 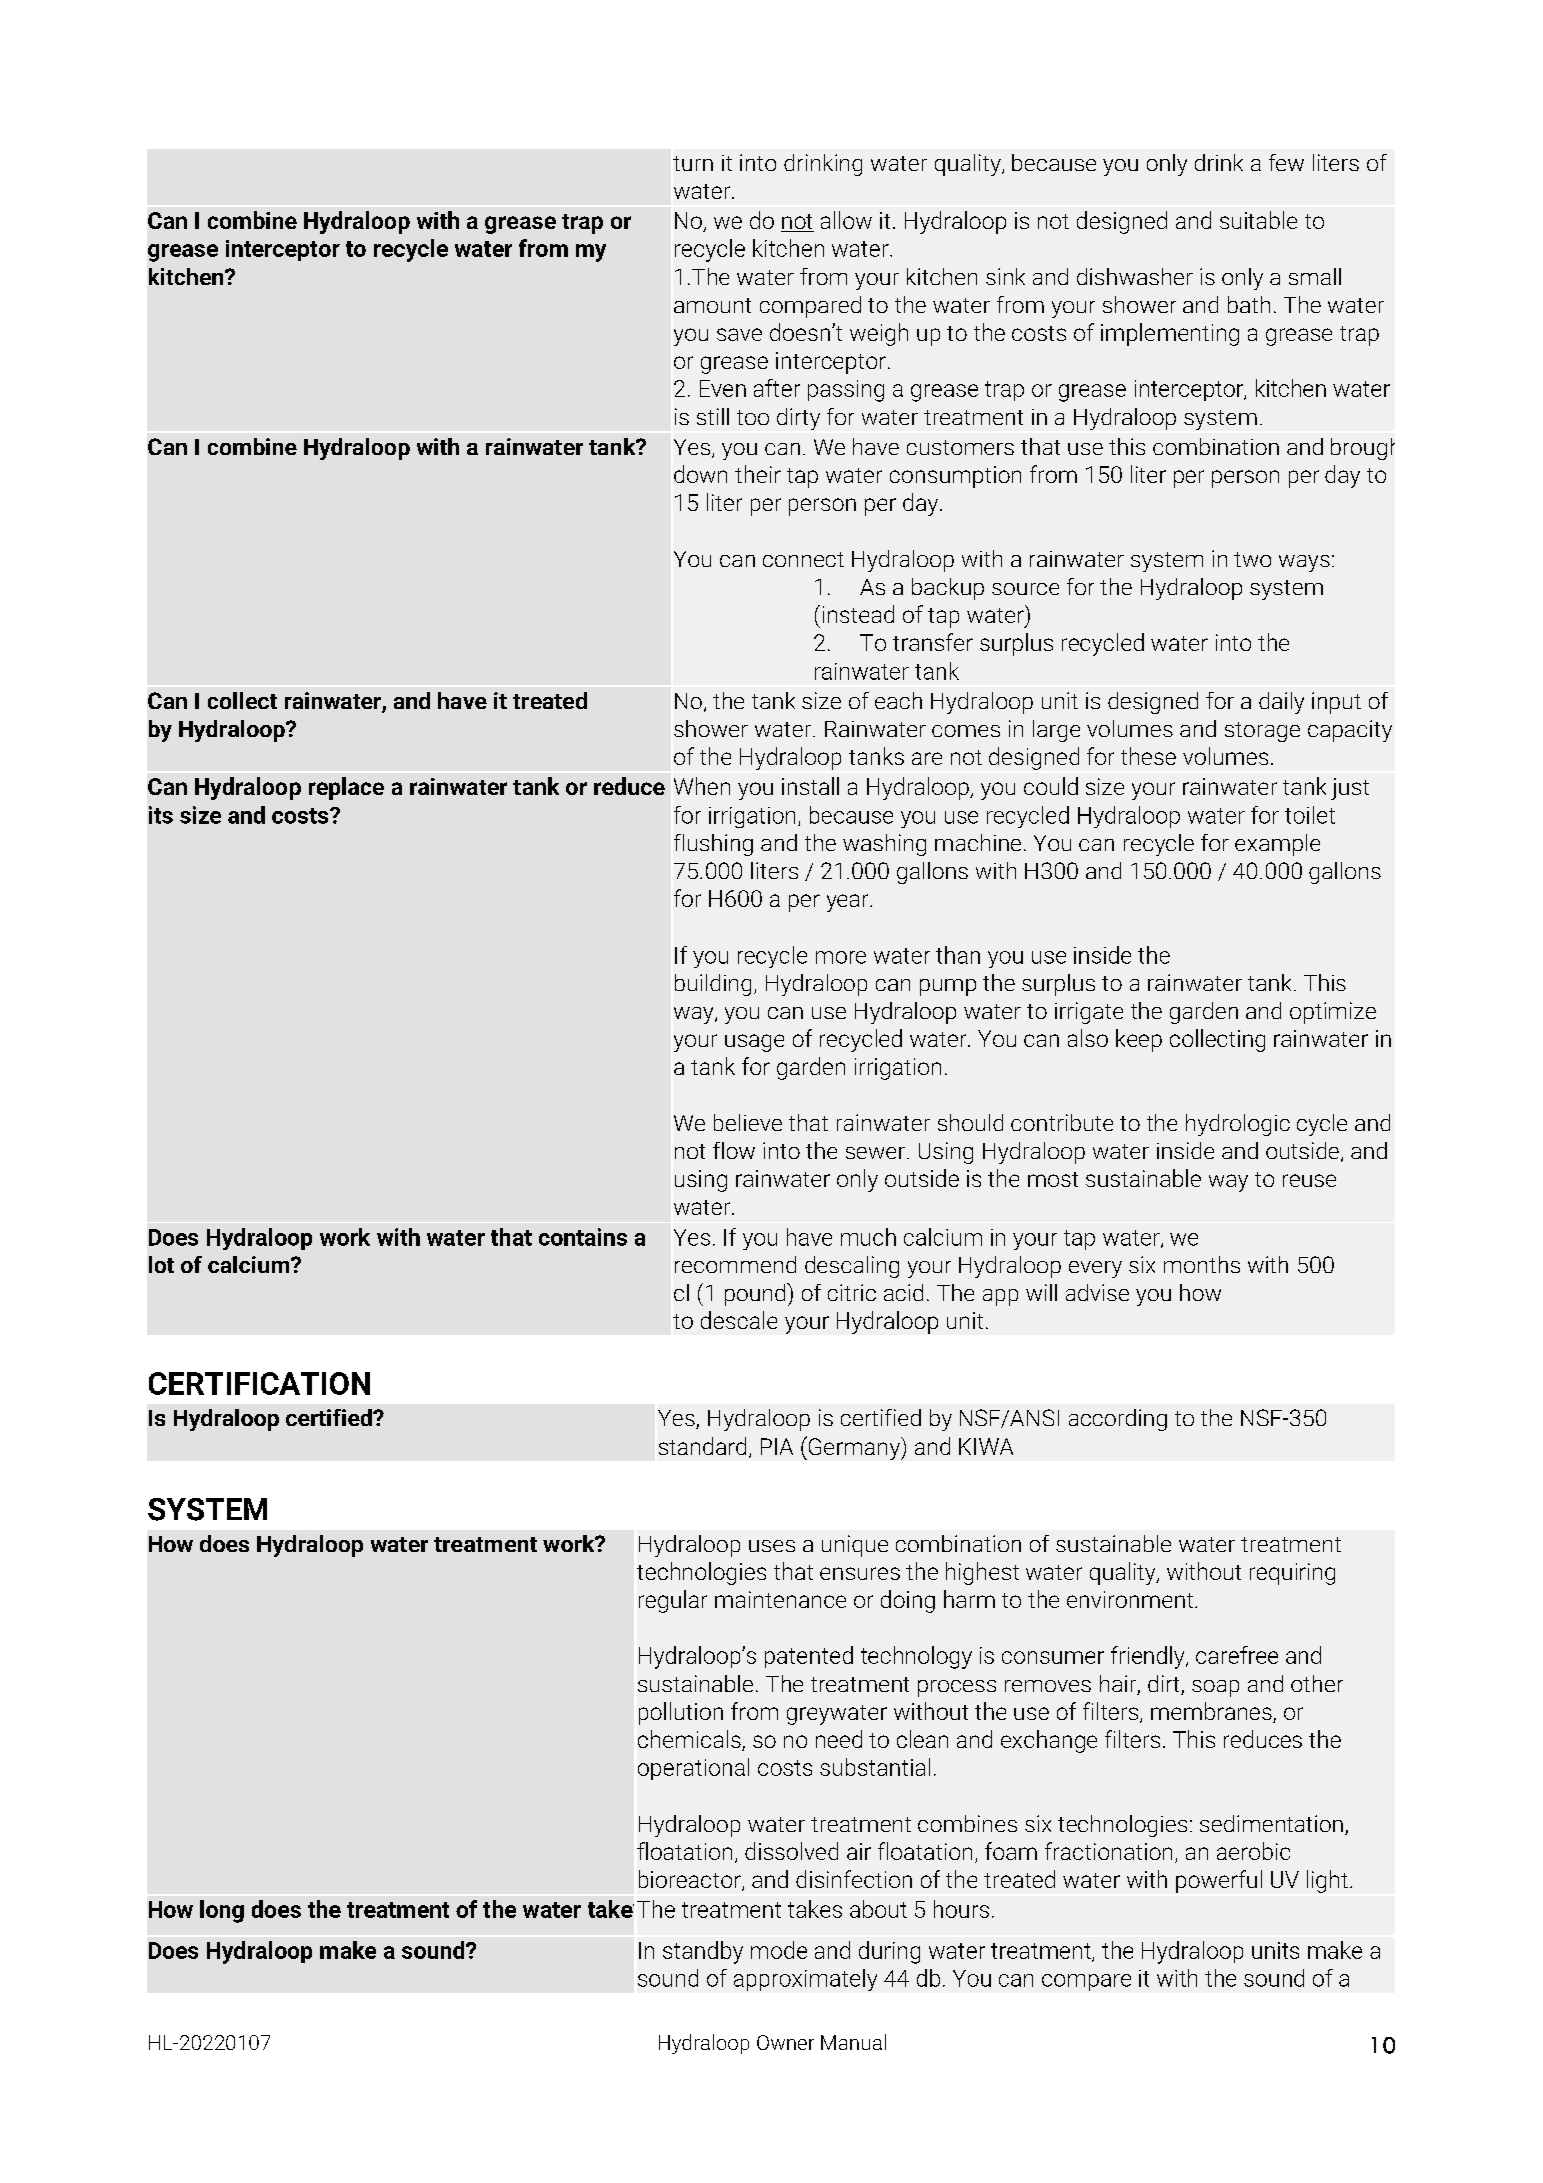 What do you see at coordinates (259, 1383) in the screenshot?
I see `CERTIFICATION` at bounding box center [259, 1383].
